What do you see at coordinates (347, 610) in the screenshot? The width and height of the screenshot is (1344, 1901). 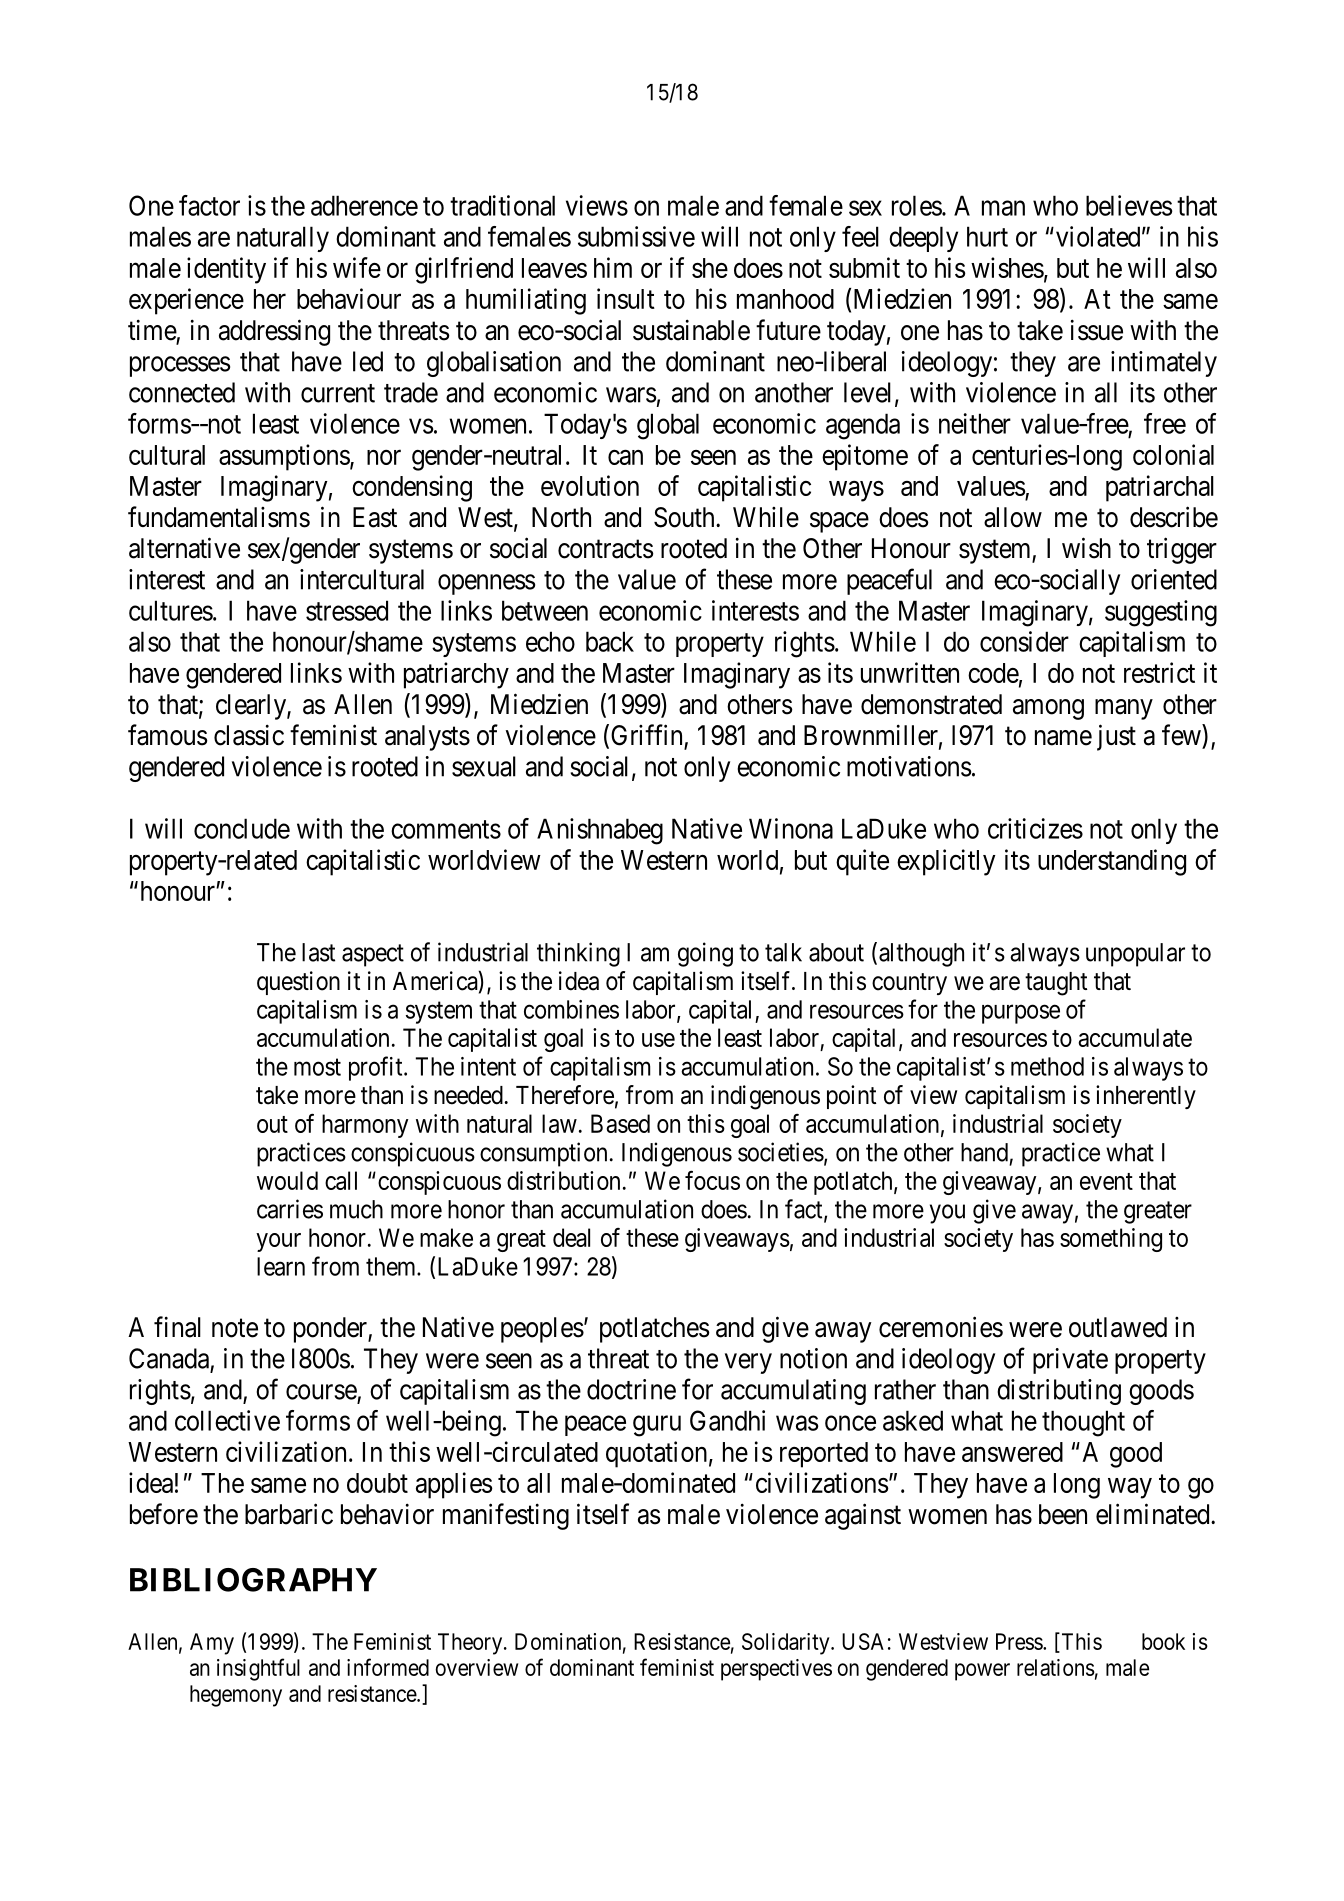 I see `stressed` at bounding box center [347, 610].
